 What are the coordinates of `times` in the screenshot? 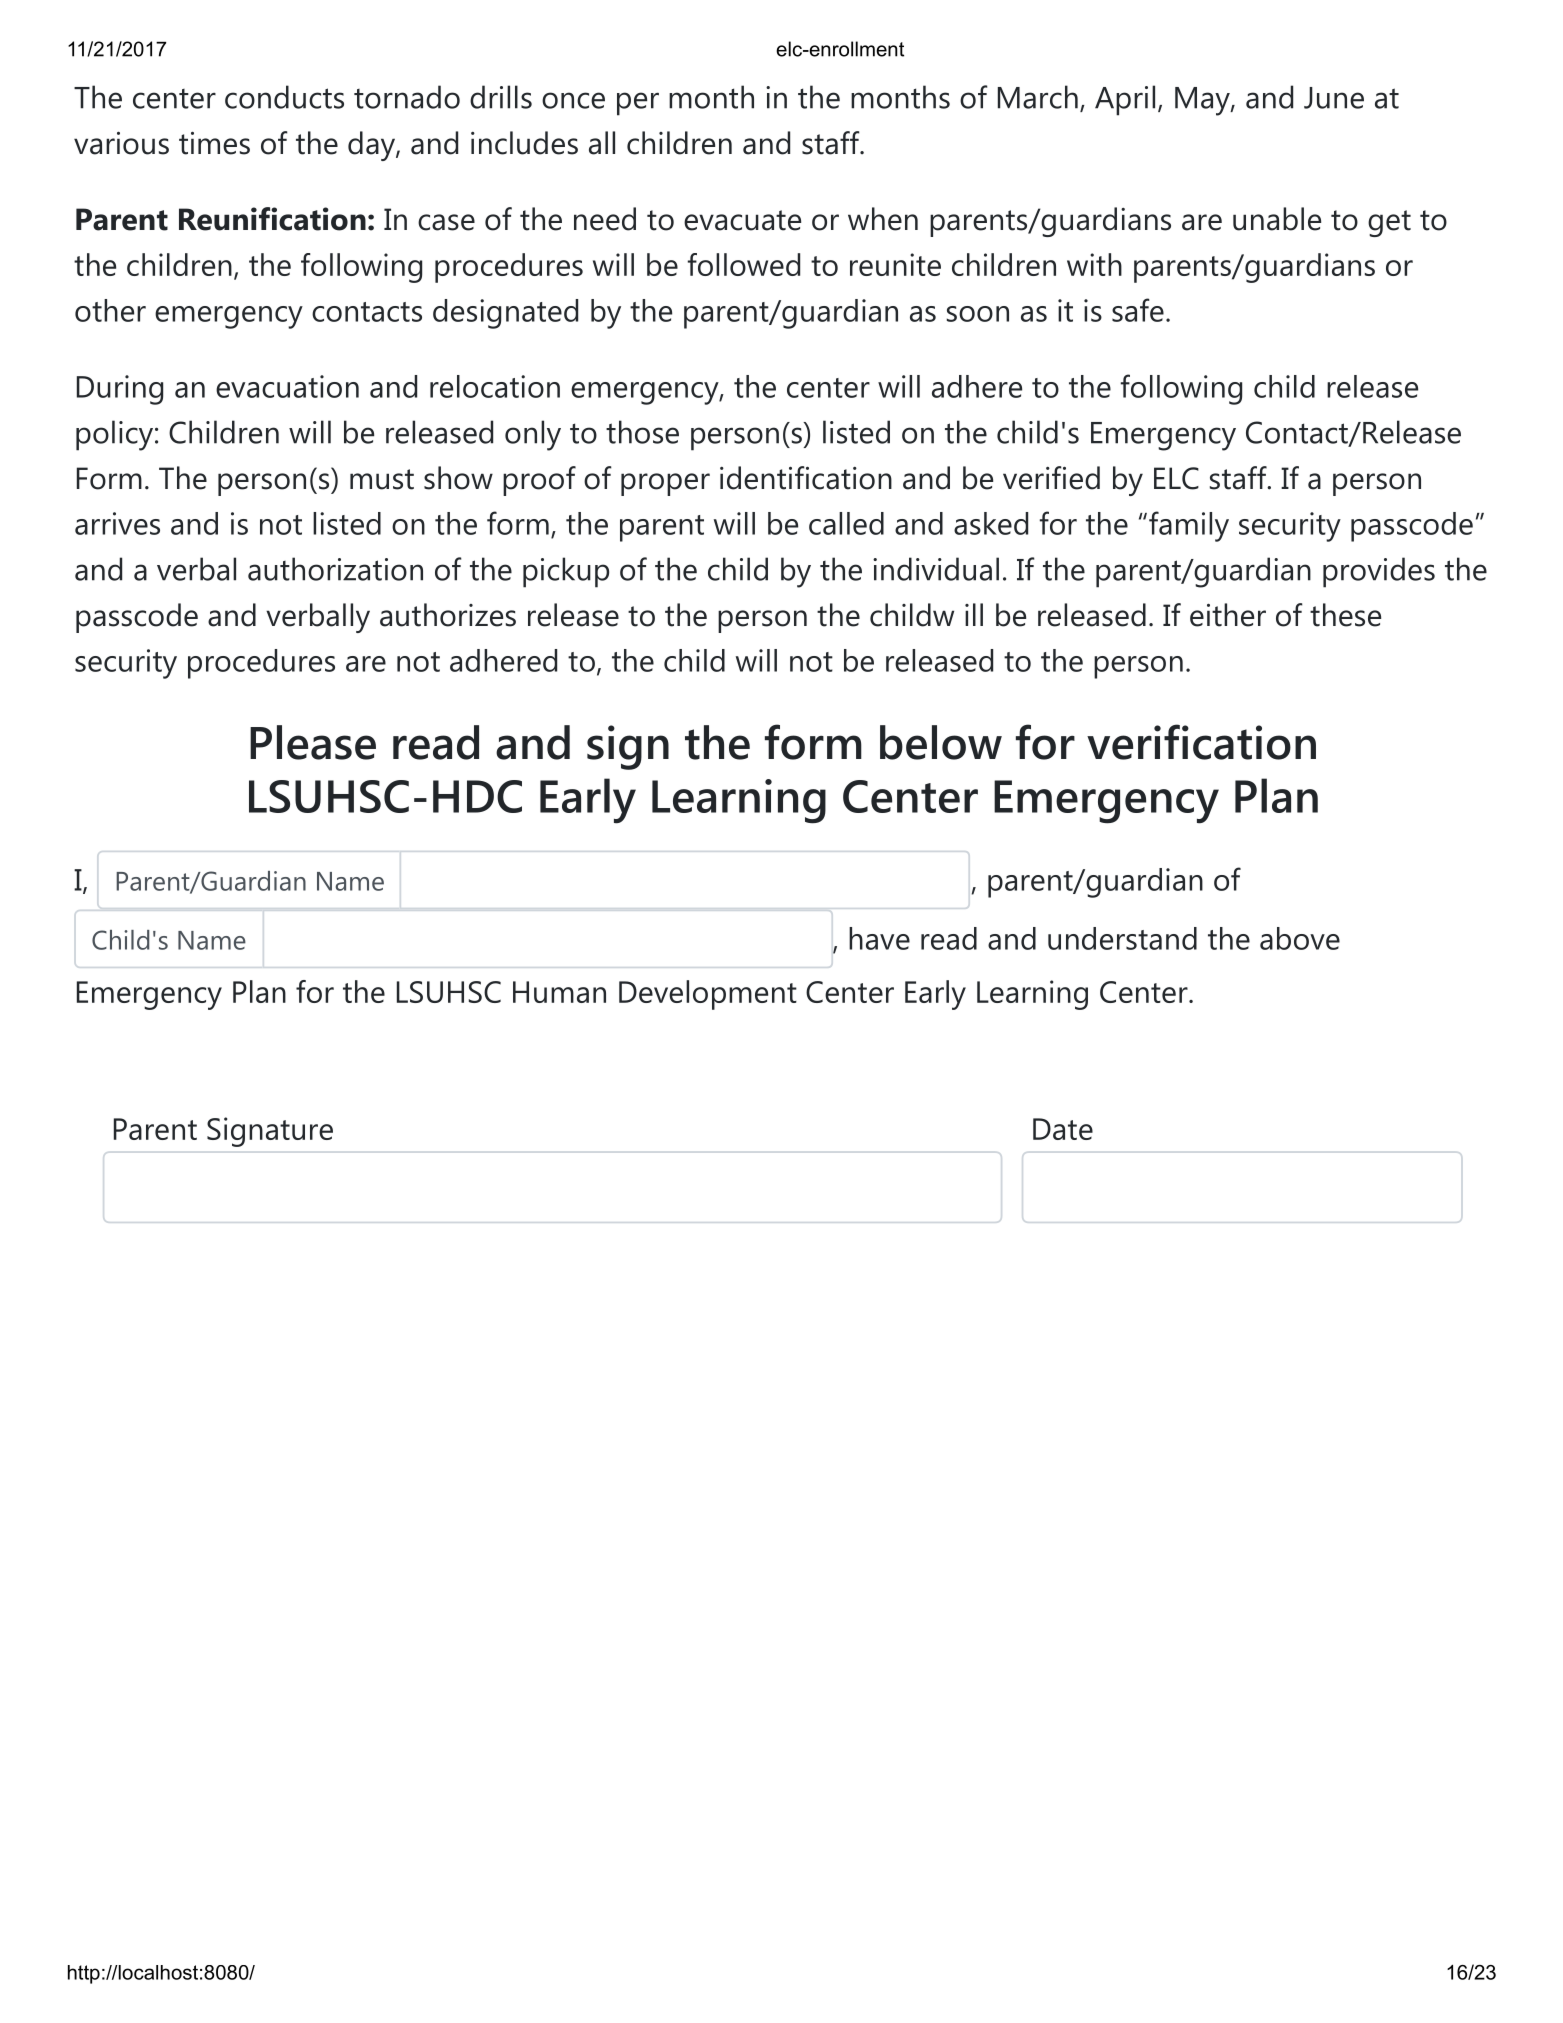 It's located at (214, 143).
